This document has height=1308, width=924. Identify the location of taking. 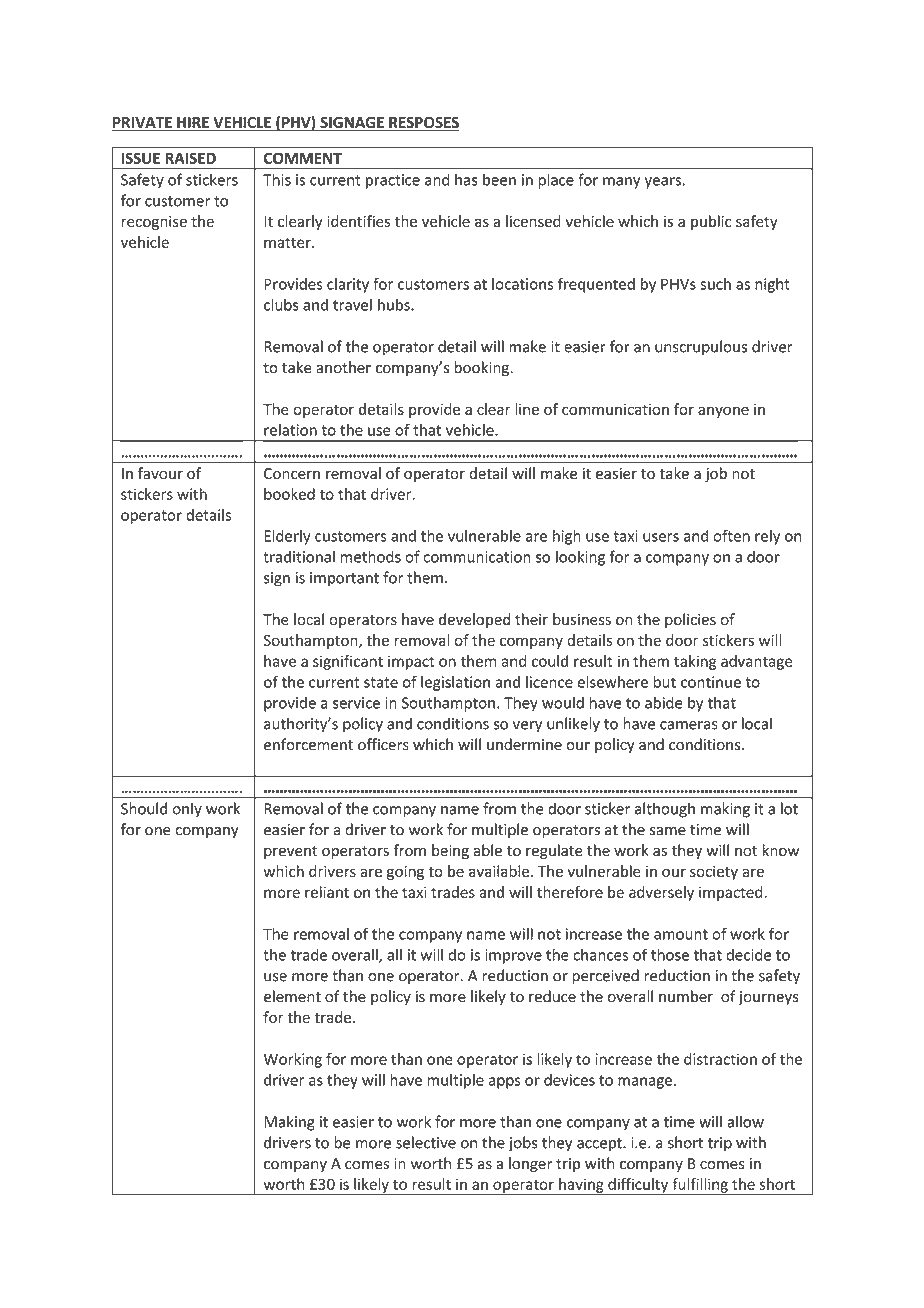
(695, 662).
